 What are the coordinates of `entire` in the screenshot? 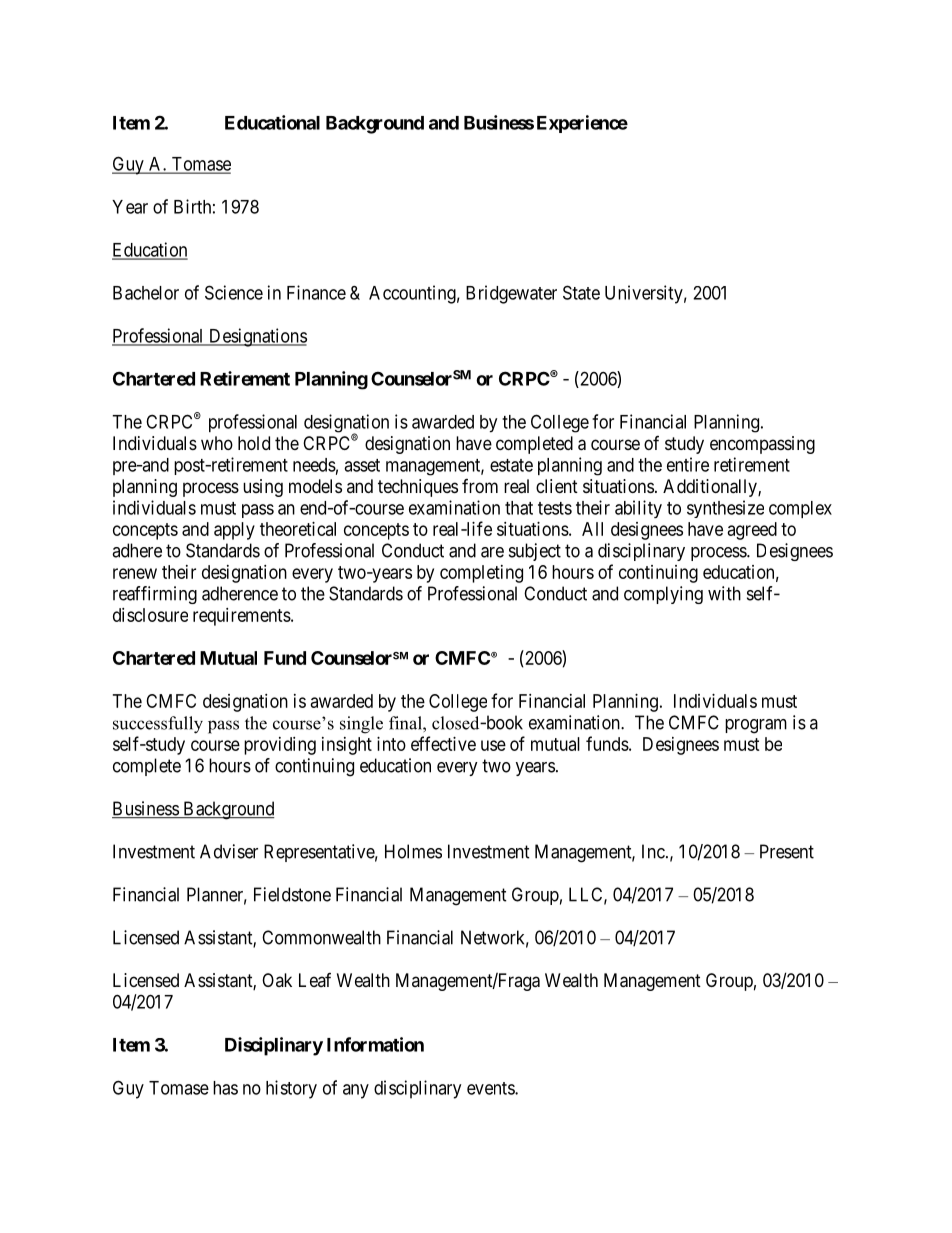 It's located at (688, 464).
